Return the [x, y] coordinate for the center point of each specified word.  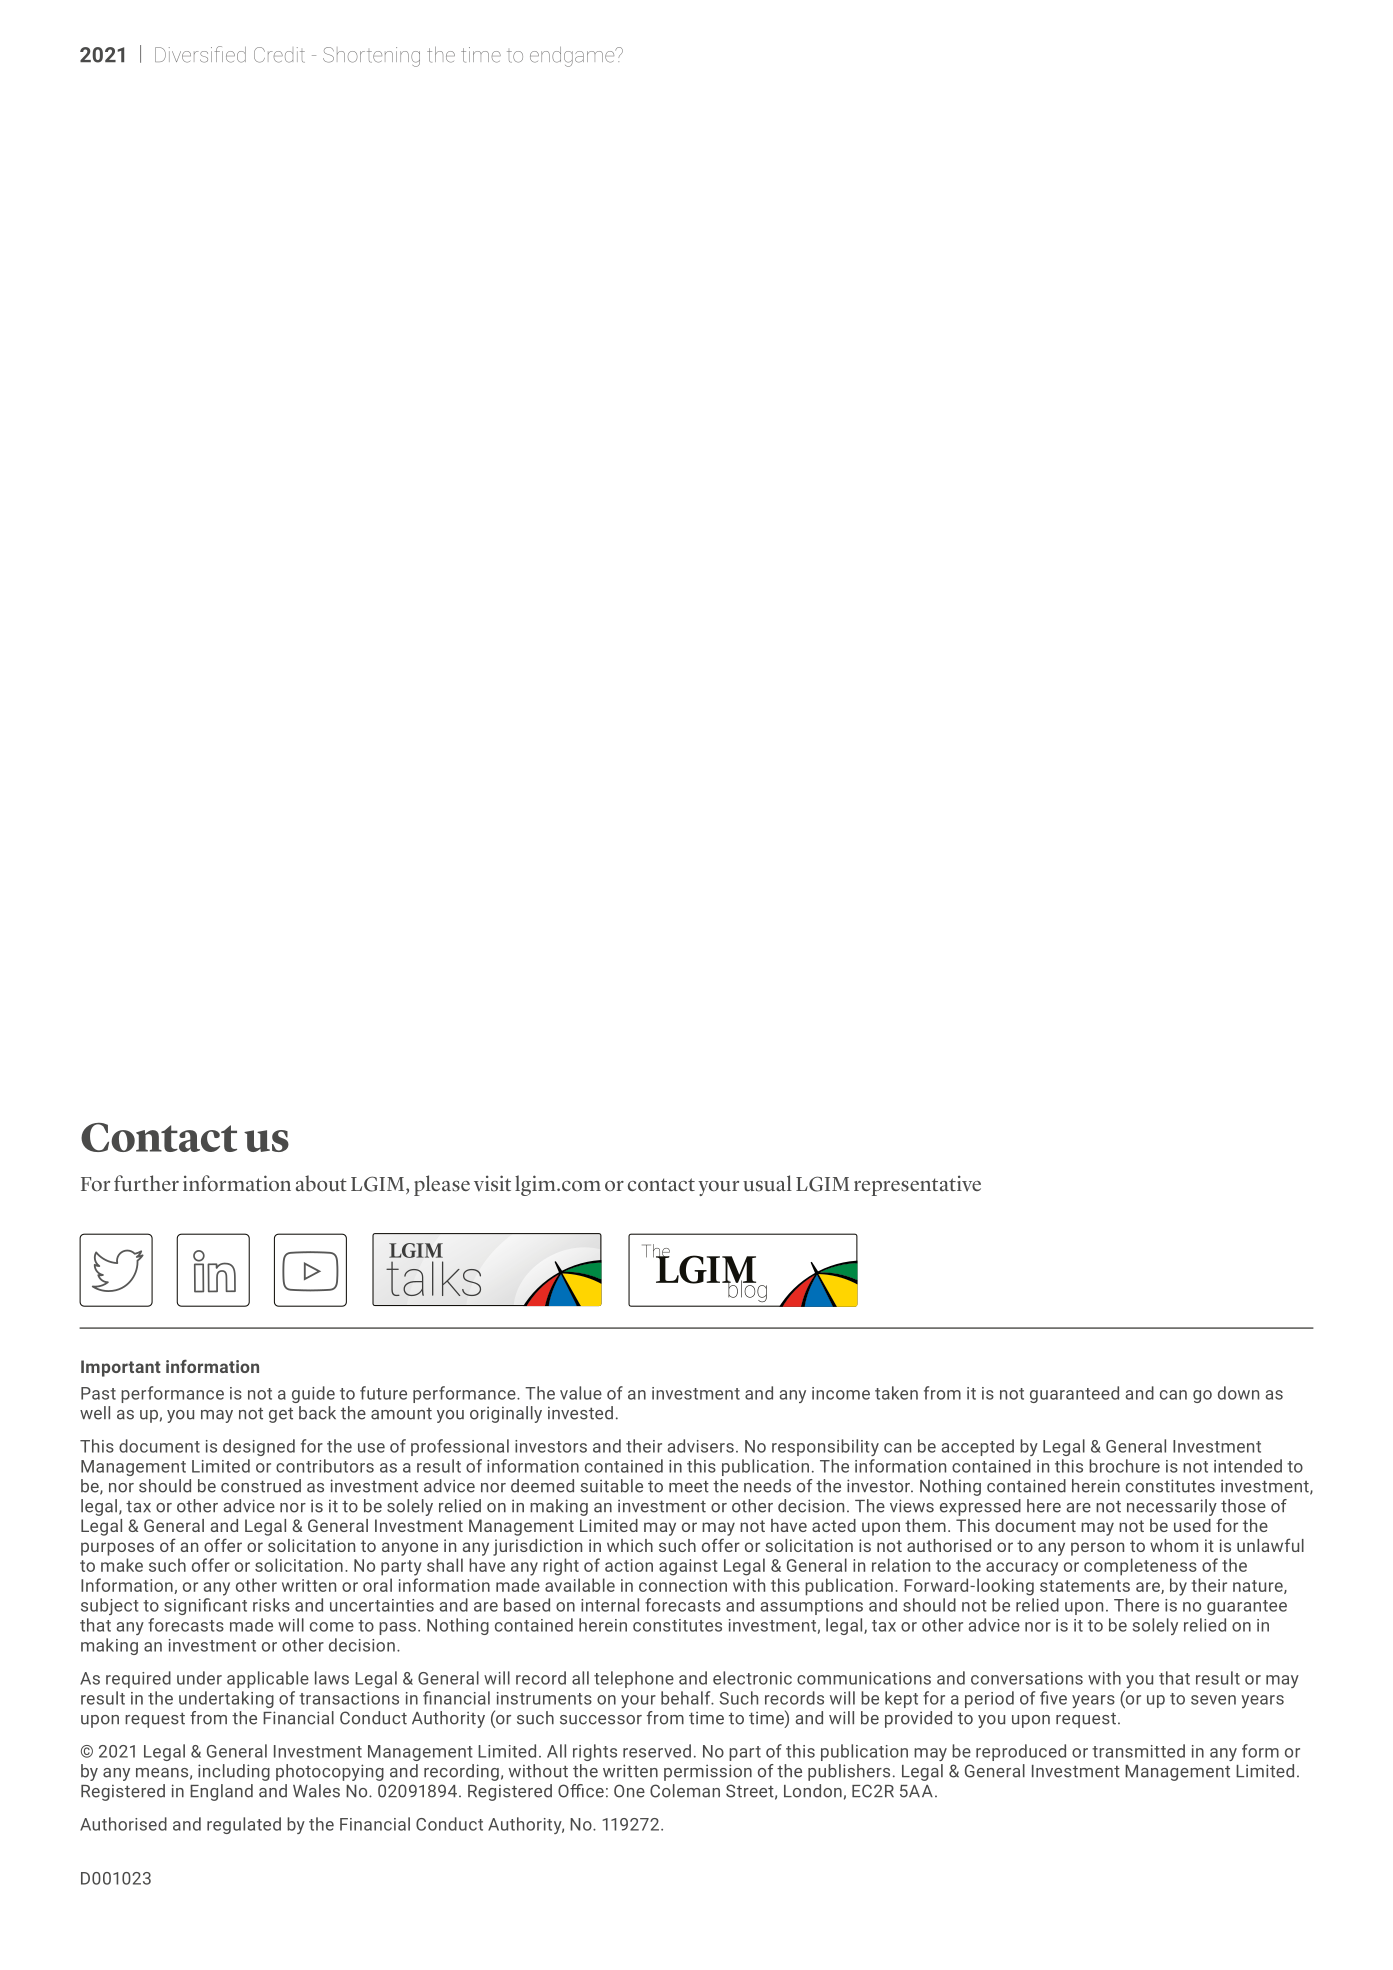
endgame [573, 57]
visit [492, 1183]
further [146, 1183]
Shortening [371, 57]
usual [767, 1183]
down [1238, 1393]
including [234, 1772]
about [321, 1183]
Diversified [200, 54]
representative [917, 1185]
